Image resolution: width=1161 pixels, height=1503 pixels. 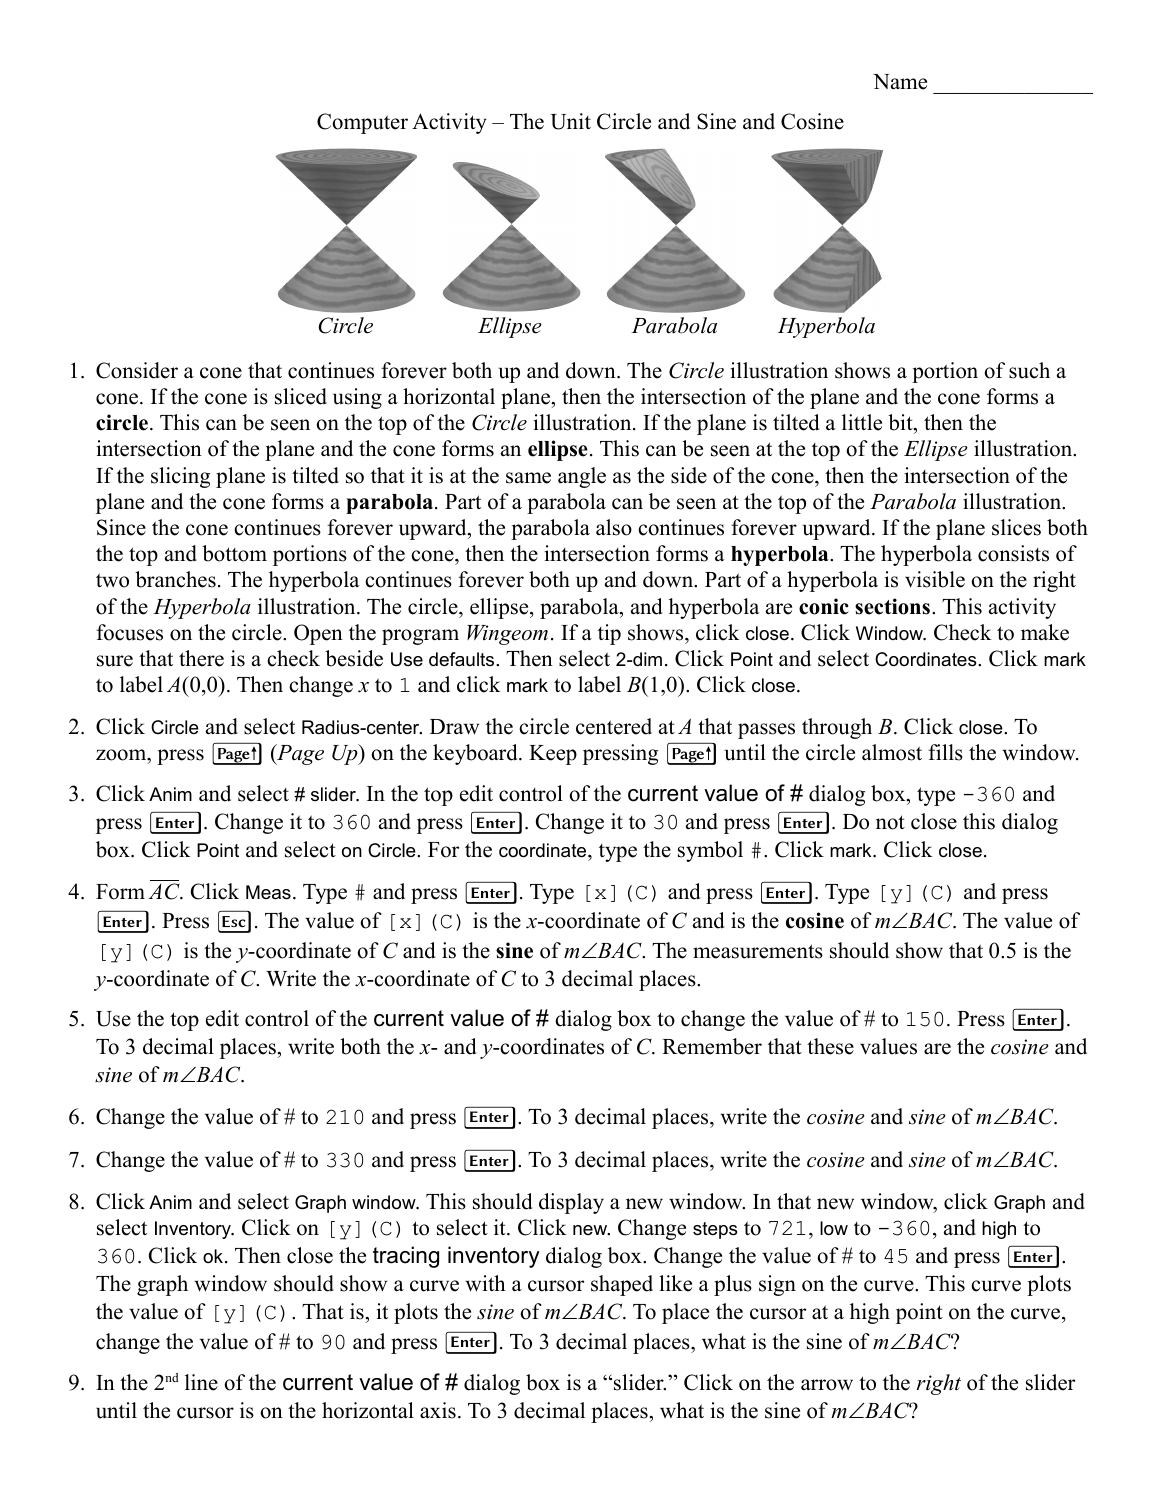 I want to click on Unit, so click(x=570, y=121).
